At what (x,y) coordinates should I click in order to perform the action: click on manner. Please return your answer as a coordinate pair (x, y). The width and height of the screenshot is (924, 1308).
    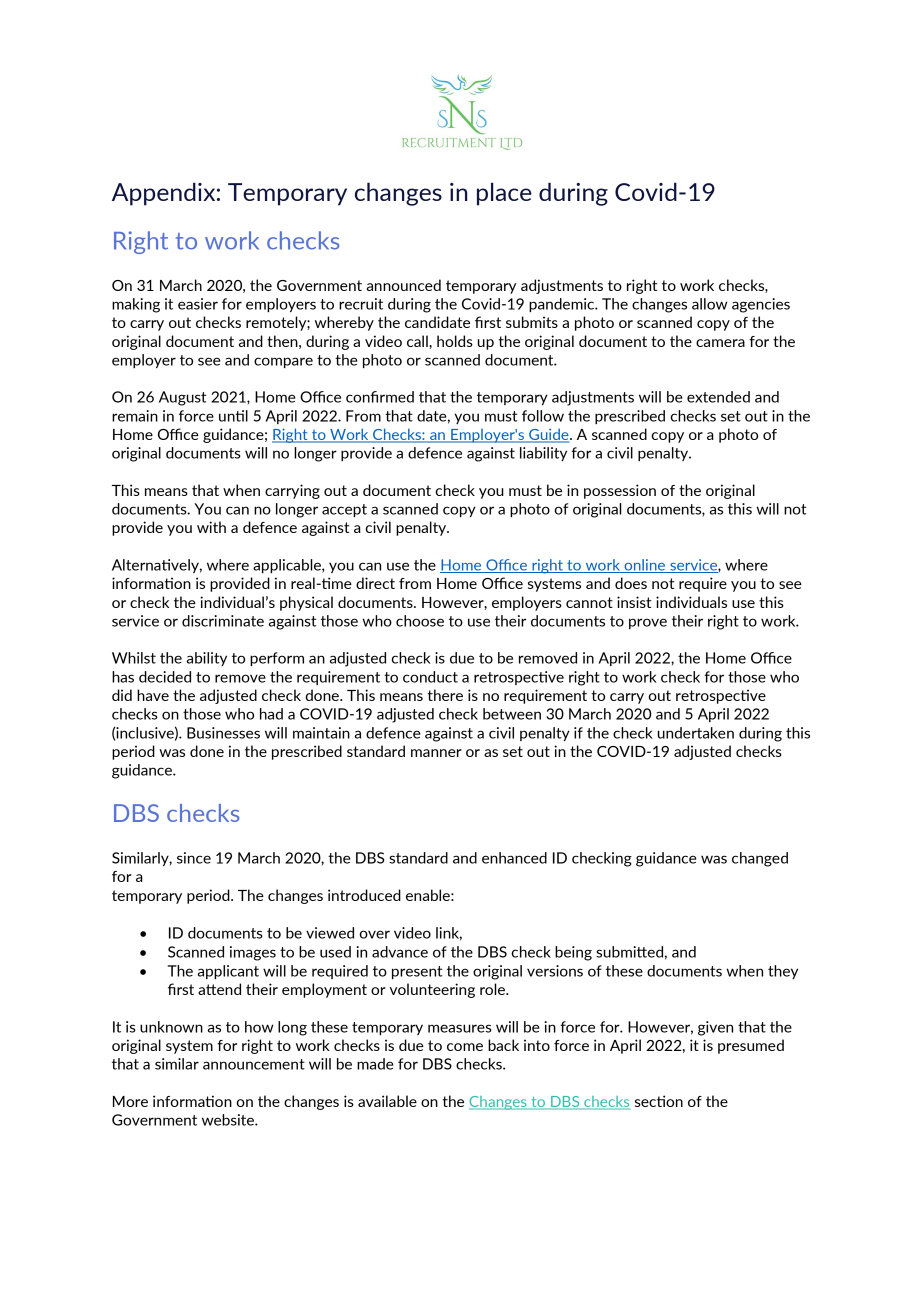
    Looking at the image, I should click on (436, 753).
